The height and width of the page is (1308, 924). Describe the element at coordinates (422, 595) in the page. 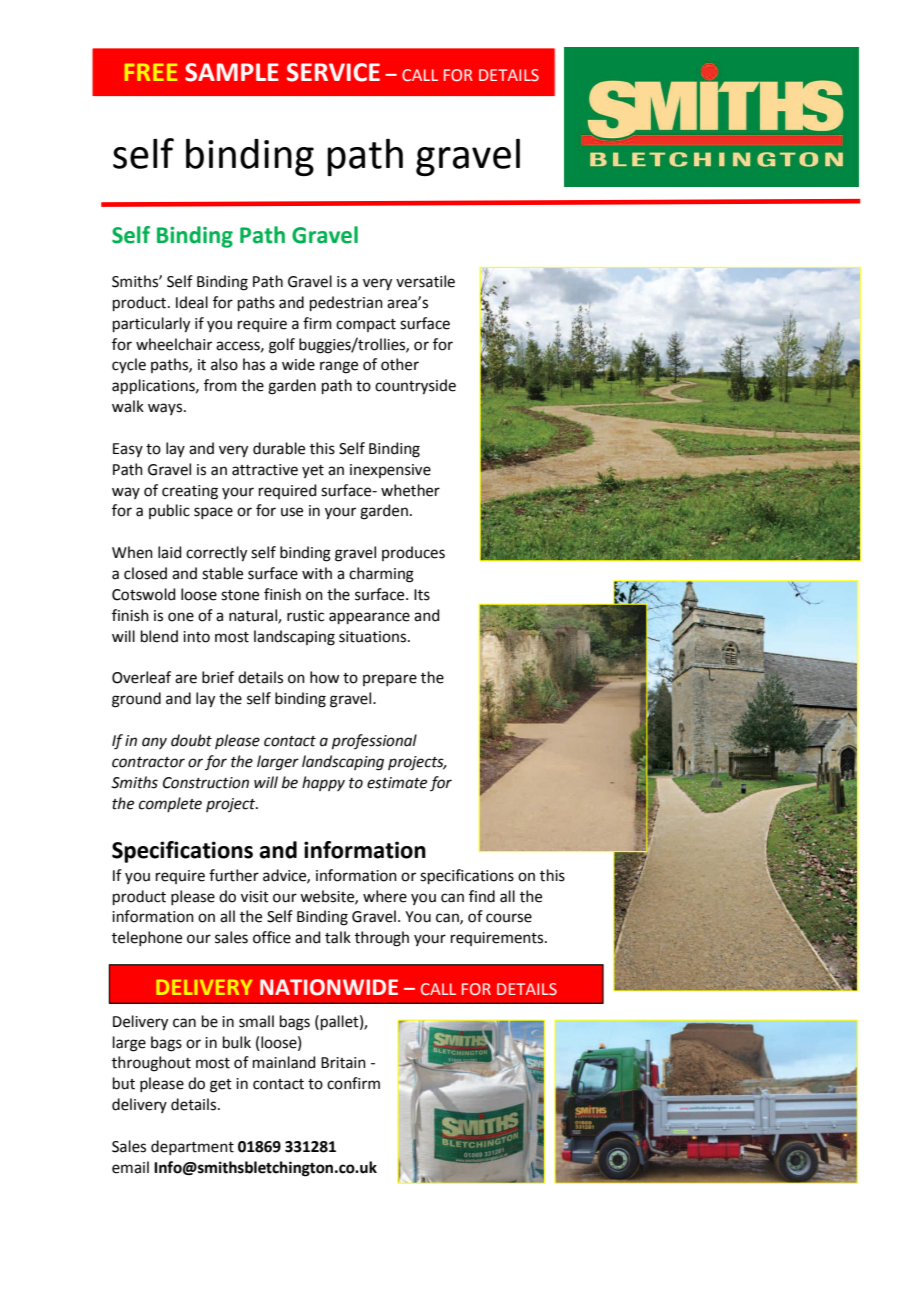

I see `Its` at that location.
